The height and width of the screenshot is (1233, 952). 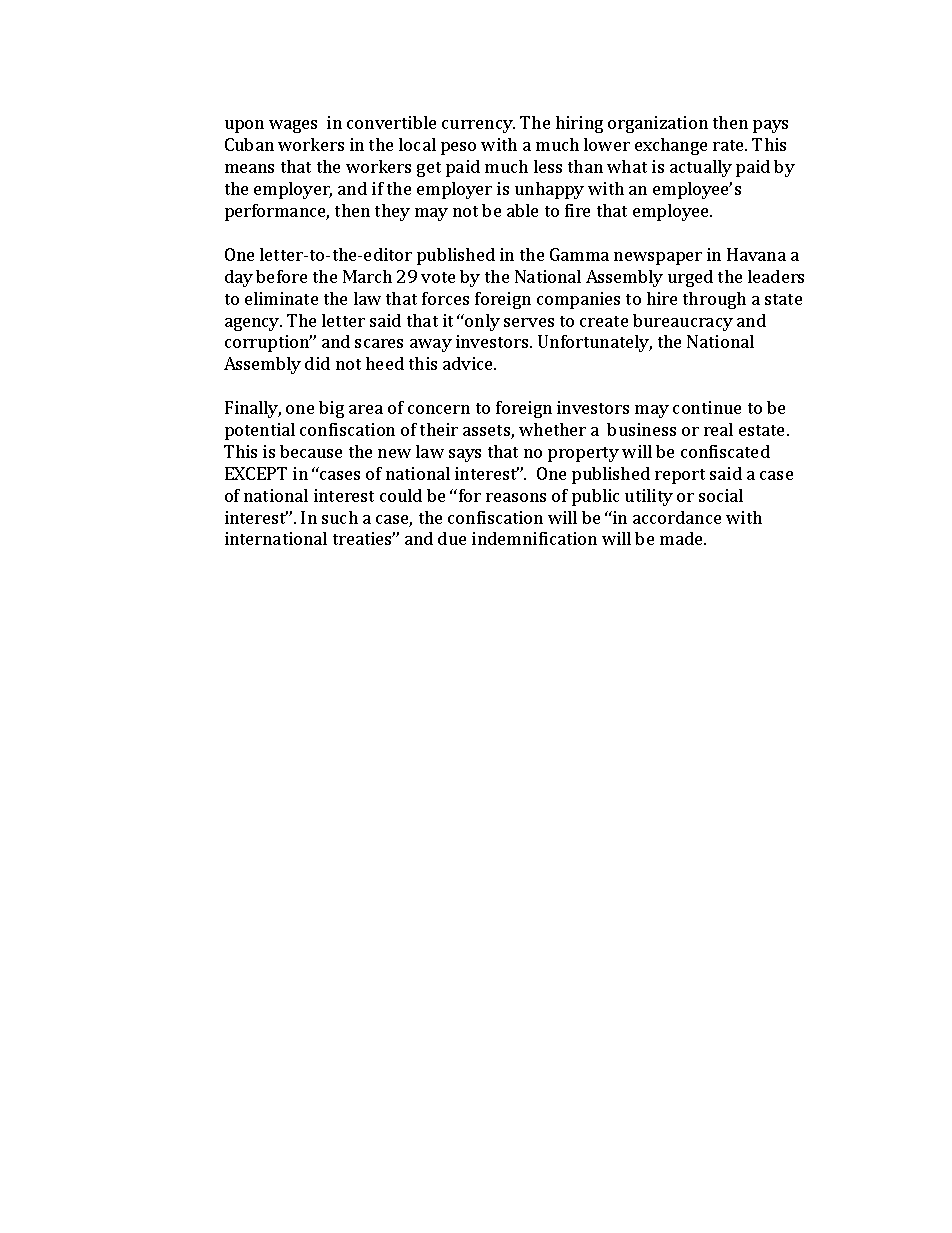 I want to click on before, so click(x=281, y=276).
